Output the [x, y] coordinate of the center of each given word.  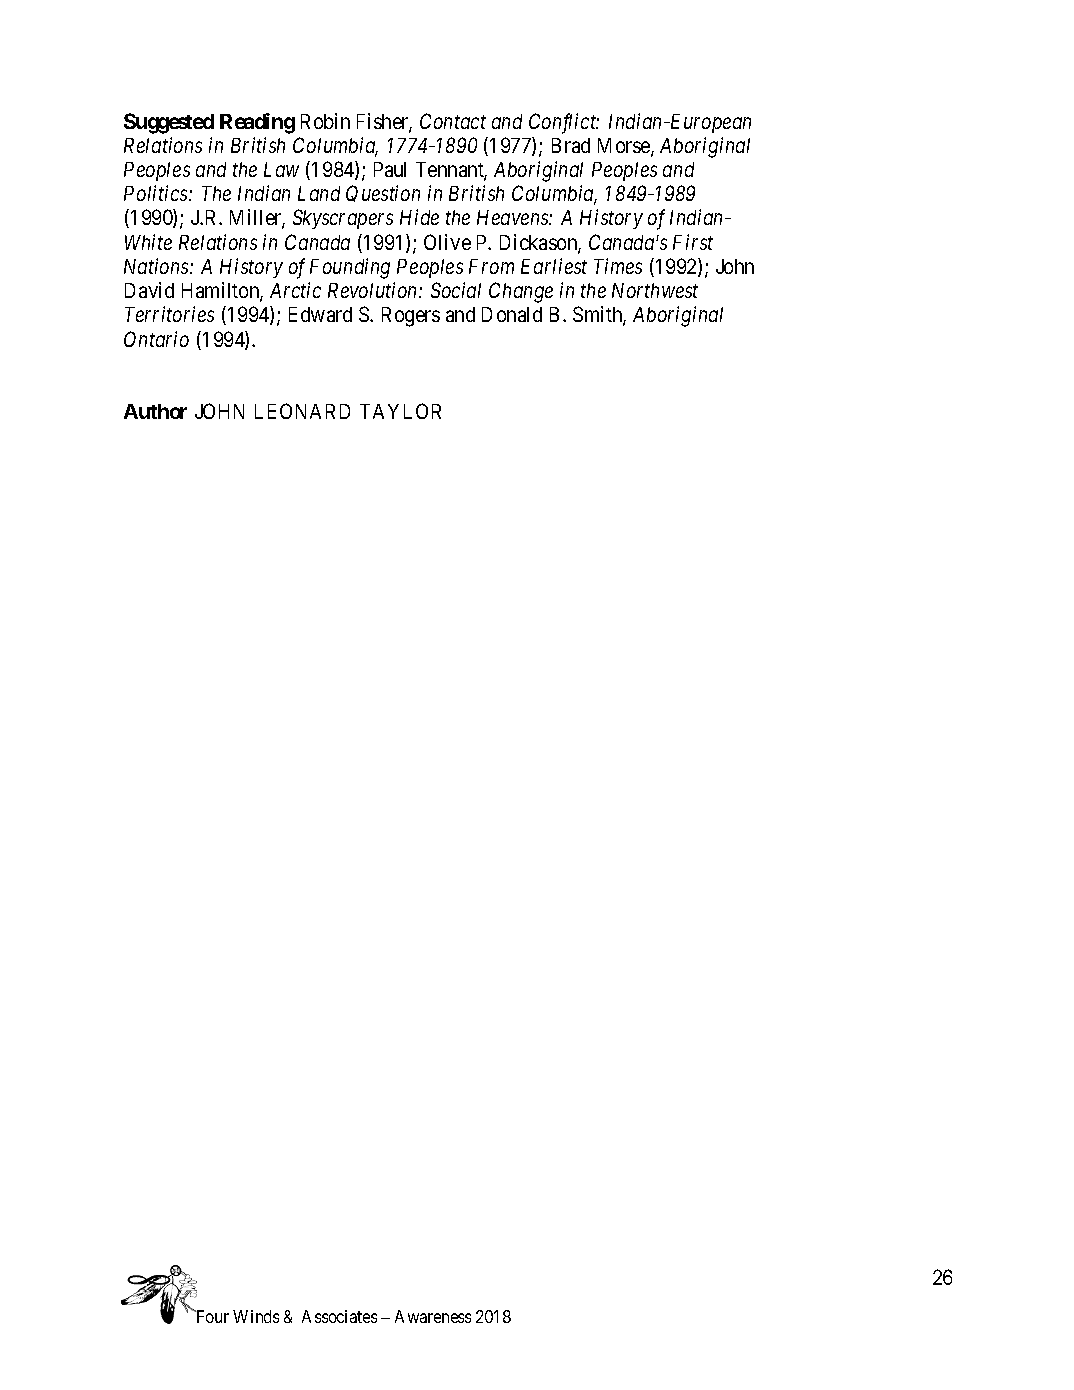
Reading [257, 123]
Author [155, 411]
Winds [256, 1316]
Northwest [655, 290]
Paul [390, 169]
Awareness [433, 1316]
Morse [625, 147]
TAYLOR [400, 411]
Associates [339, 1316]
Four [211, 1316]
